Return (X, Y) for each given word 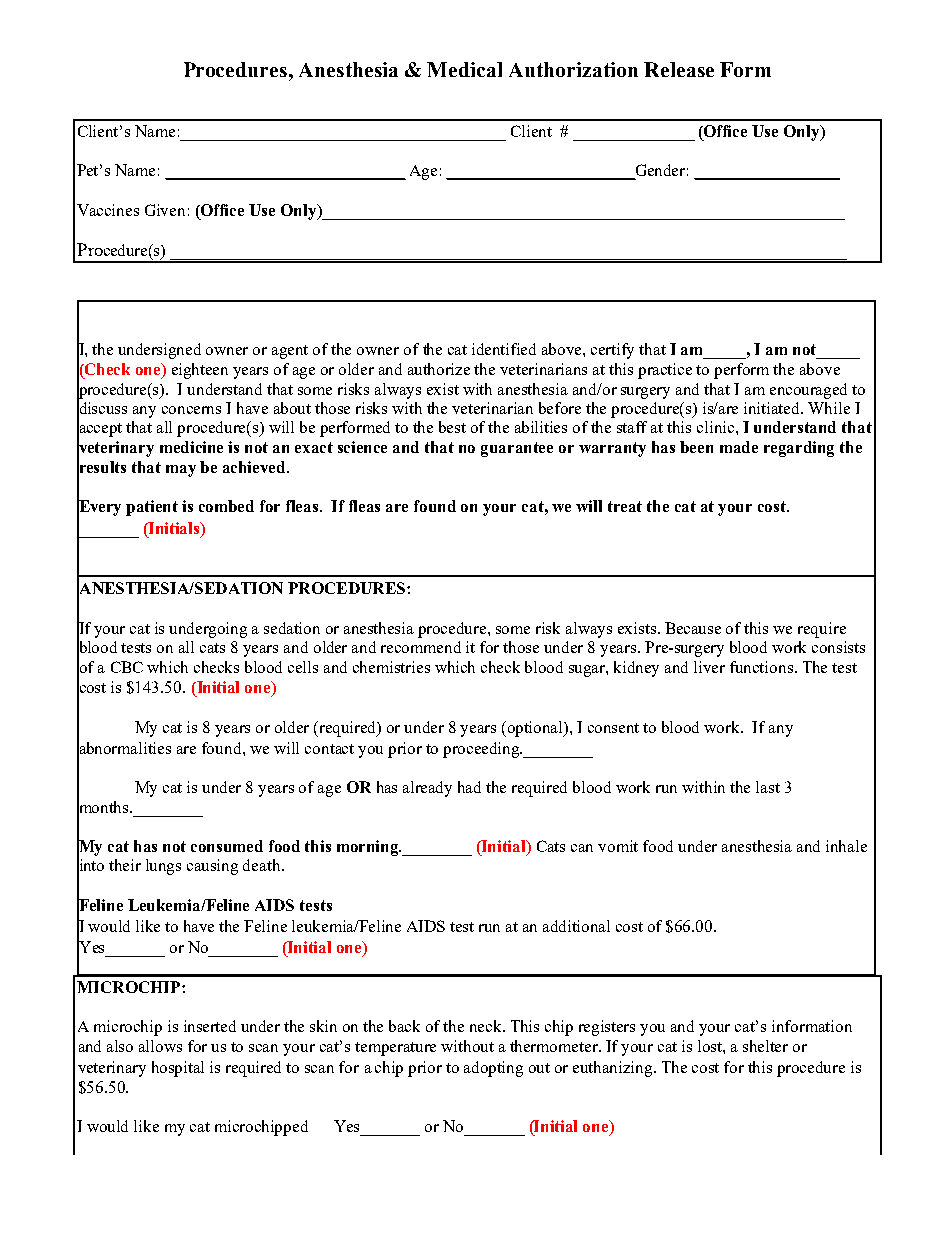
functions (761, 667)
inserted (210, 1026)
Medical (464, 69)
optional (537, 729)
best (452, 427)
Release (679, 69)
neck (487, 1026)
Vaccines (108, 210)
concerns (191, 410)
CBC (127, 667)
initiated (773, 408)
